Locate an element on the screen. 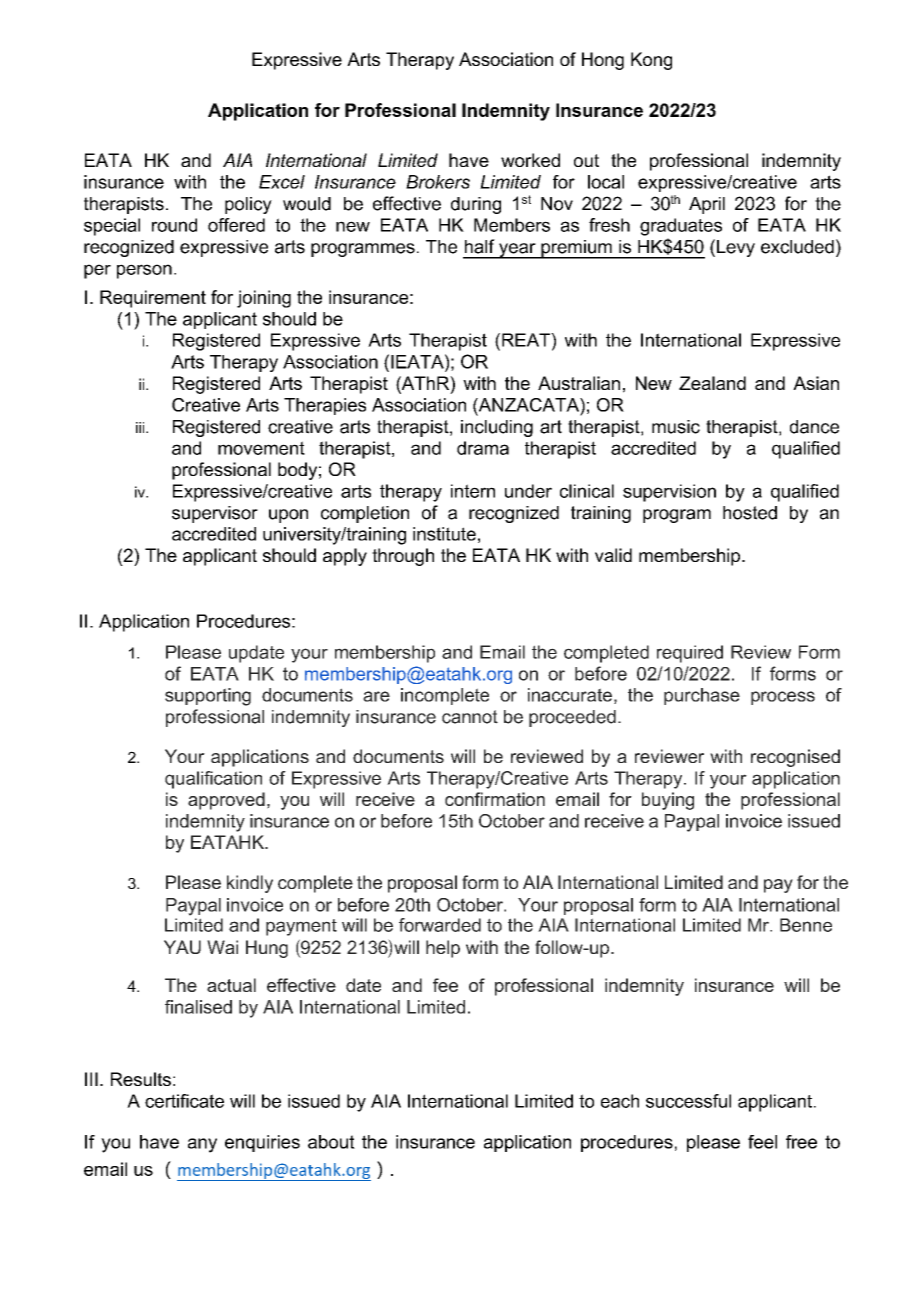  supervisor is located at coordinates (215, 514).
